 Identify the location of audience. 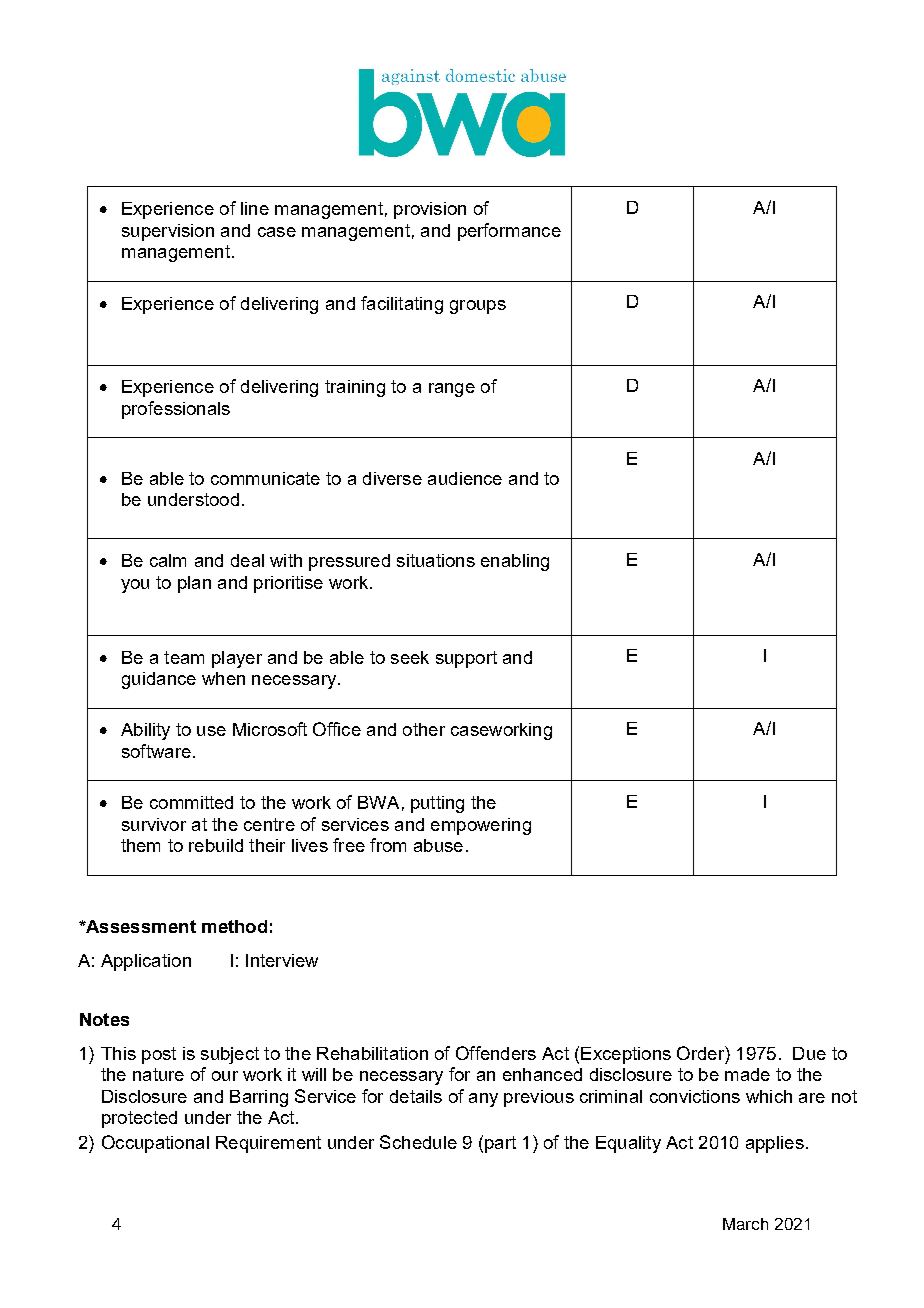
(465, 478).
